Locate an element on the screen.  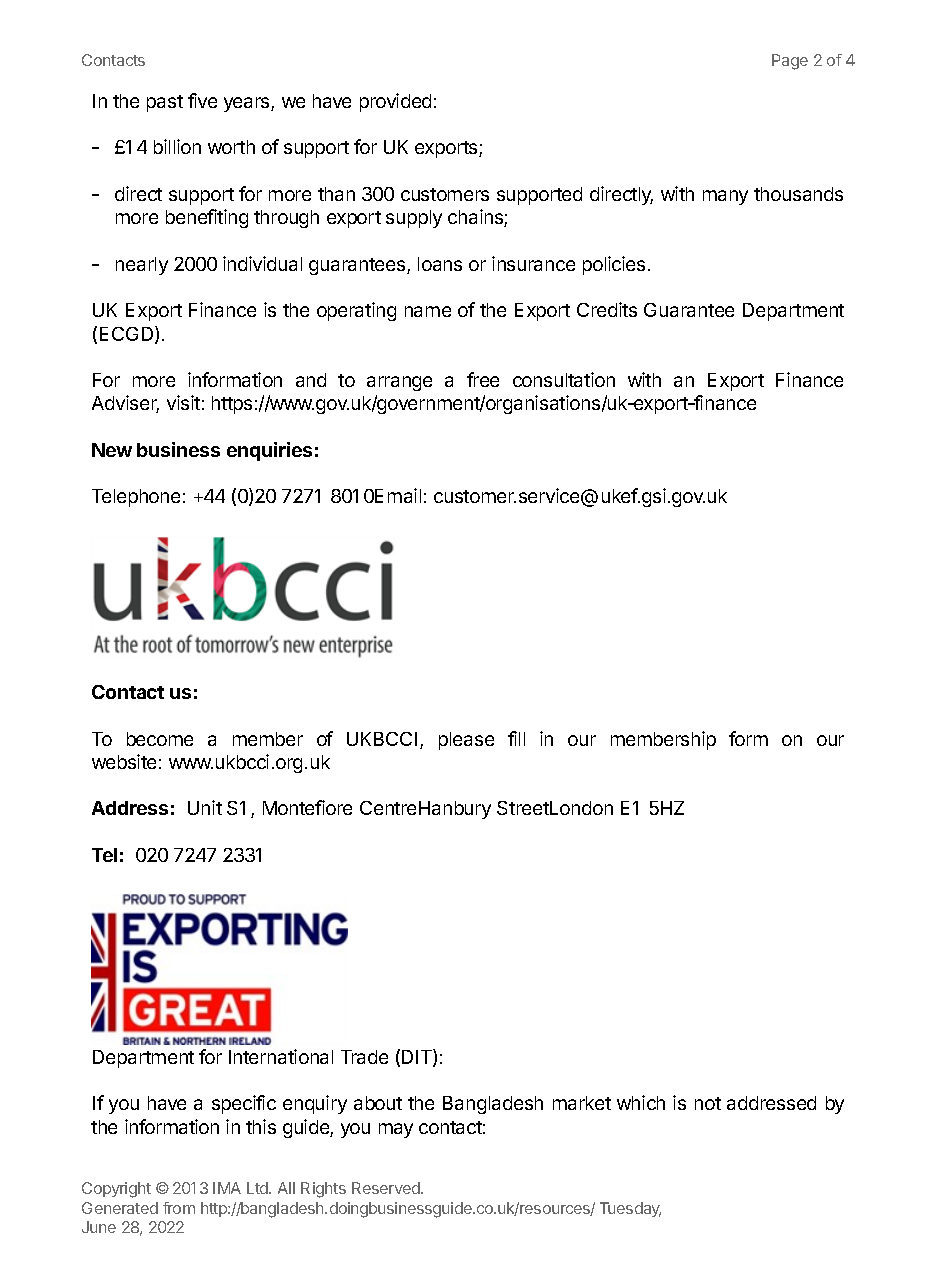
become is located at coordinates (160, 739).
